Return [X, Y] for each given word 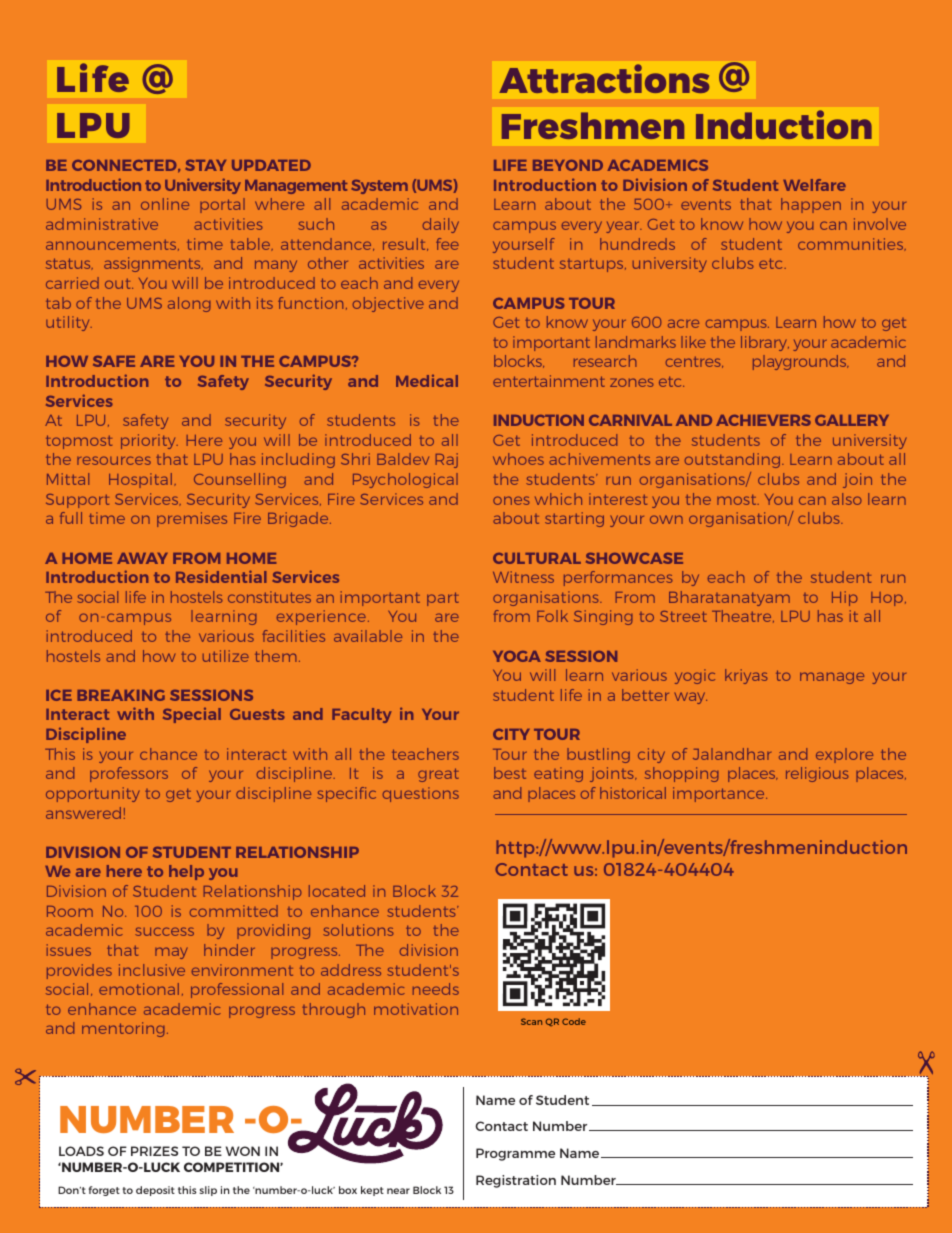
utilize [226, 656]
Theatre [743, 616]
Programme [515, 1154]
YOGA [517, 656]
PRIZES [154, 1151]
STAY [205, 165]
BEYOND [568, 165]
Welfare [814, 185]
